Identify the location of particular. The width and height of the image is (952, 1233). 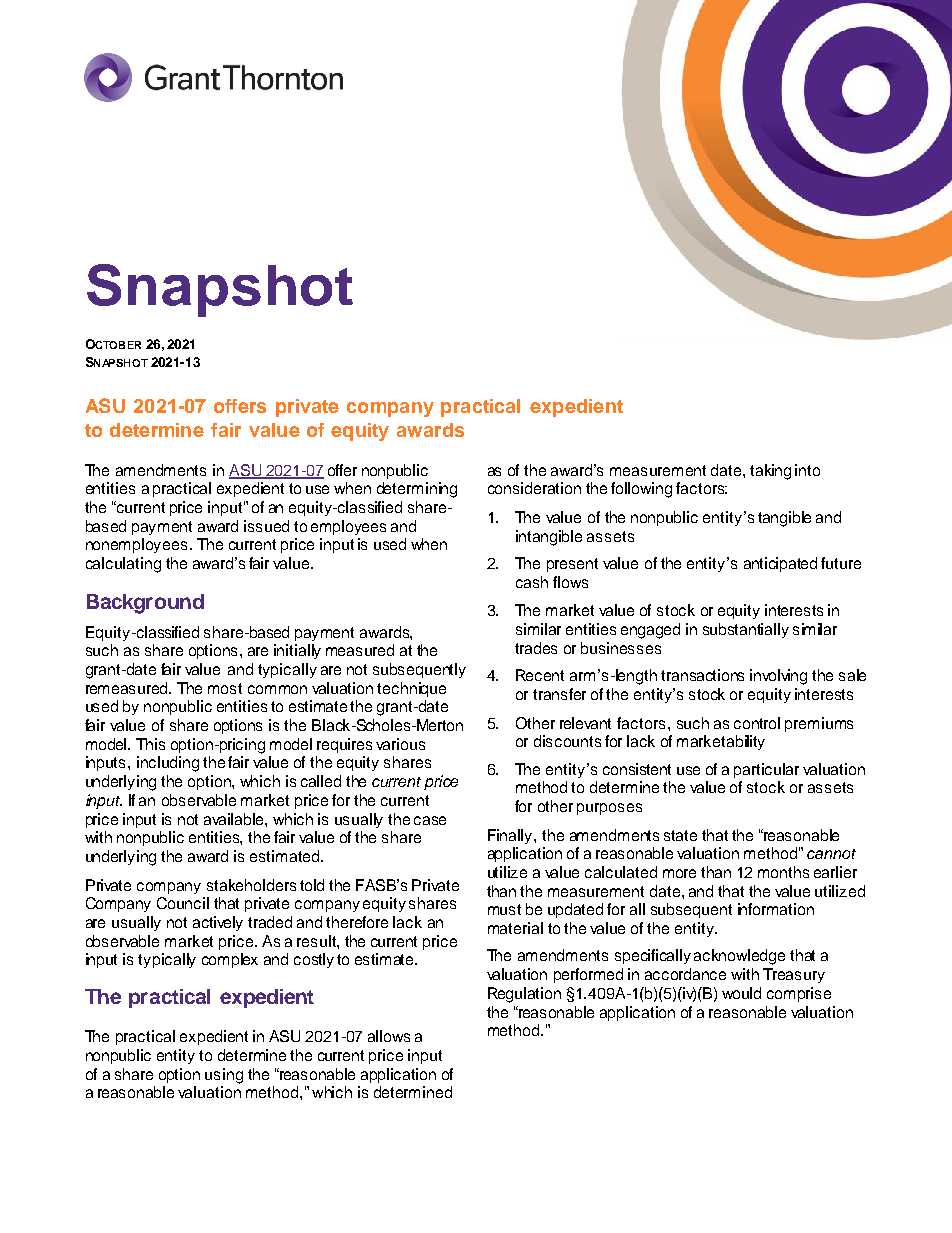
(766, 770).
